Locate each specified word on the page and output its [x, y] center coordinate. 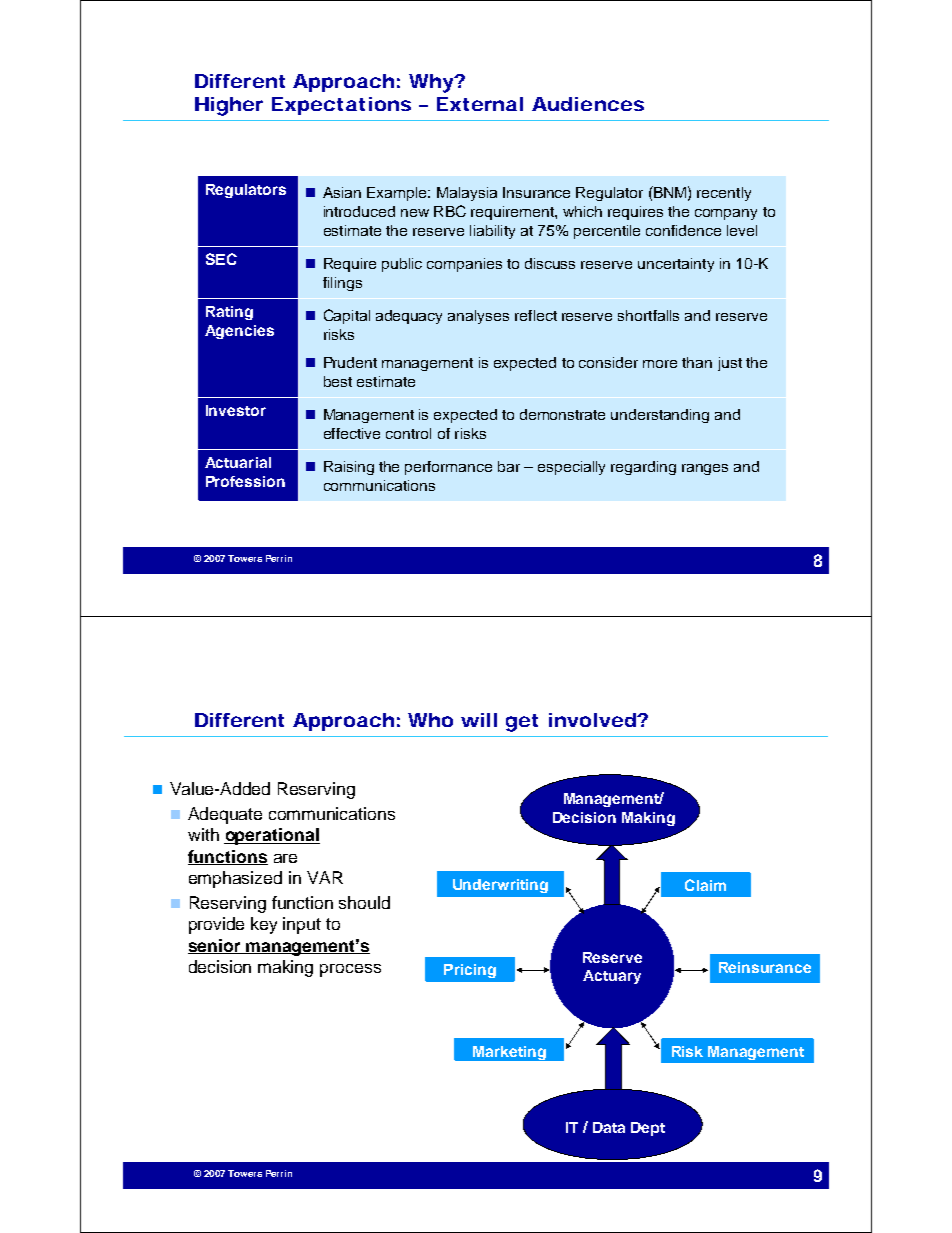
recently [724, 194]
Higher [229, 106]
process [350, 970]
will [479, 720]
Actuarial [238, 462]
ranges [705, 469]
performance [448, 468]
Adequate [225, 815]
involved [594, 720]
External [480, 104]
